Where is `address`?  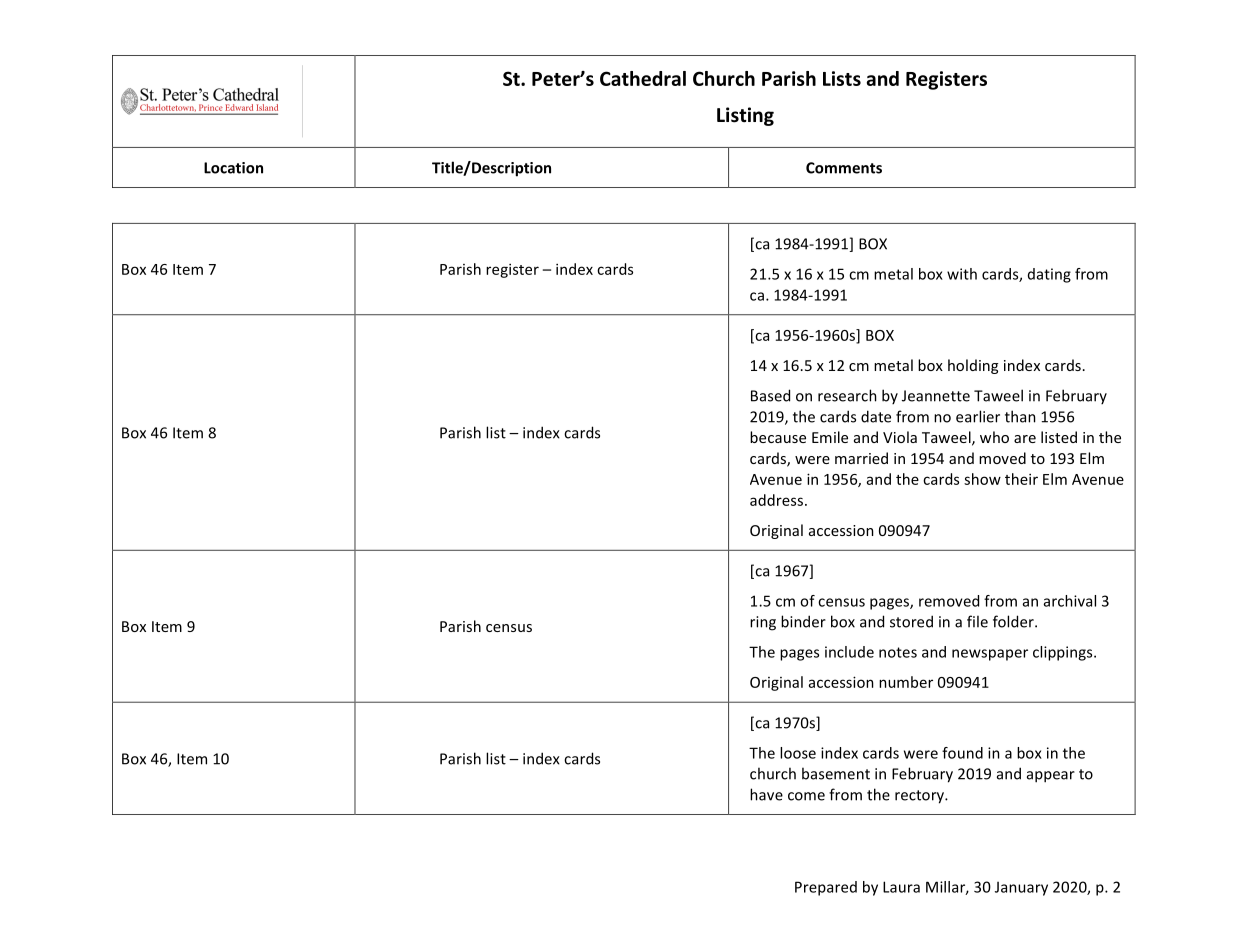 address is located at coordinates (778, 500).
